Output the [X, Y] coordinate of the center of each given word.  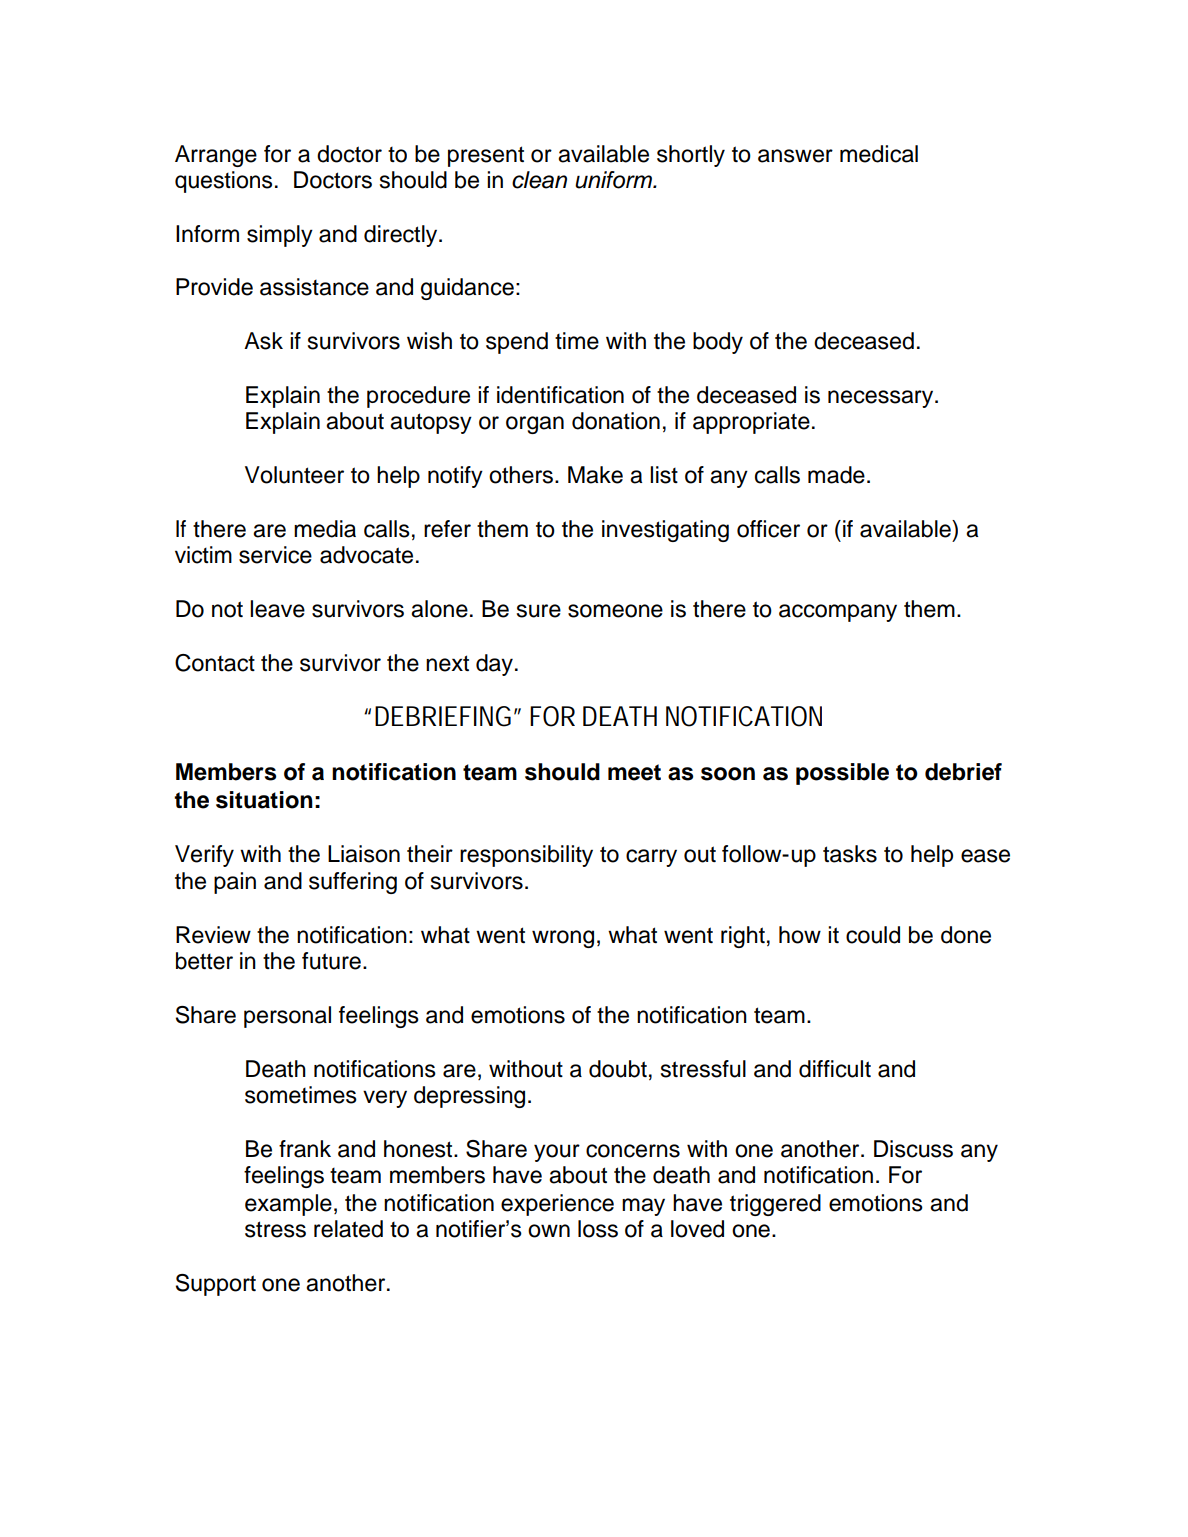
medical [879, 154]
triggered [775, 1205]
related [348, 1229]
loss [598, 1229]
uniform [614, 180]
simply [280, 236]
